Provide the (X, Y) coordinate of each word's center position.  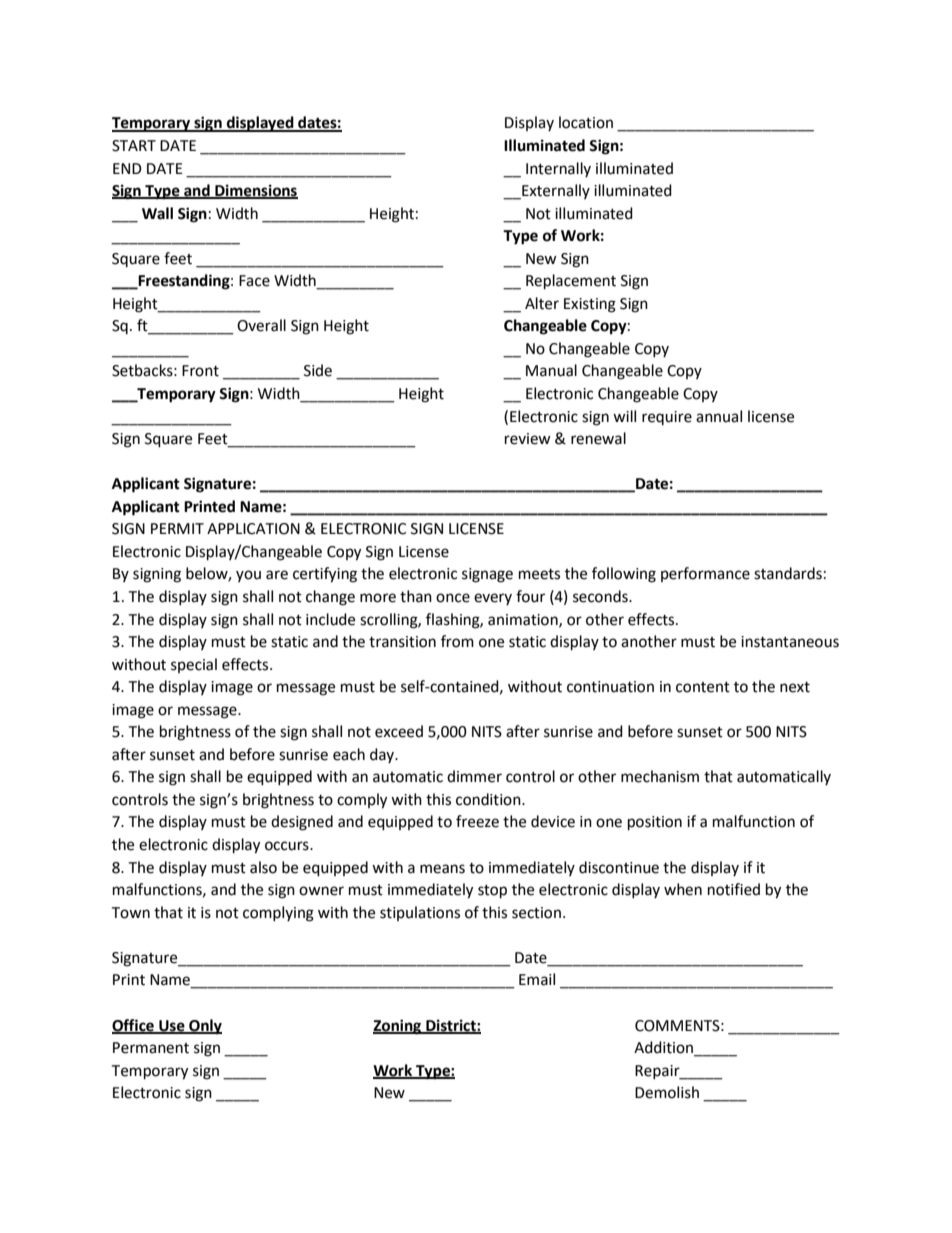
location (586, 122)
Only (204, 1027)
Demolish (667, 1092)
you (248, 576)
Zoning (398, 1027)
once (453, 598)
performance (705, 574)
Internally (558, 169)
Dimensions (255, 191)
